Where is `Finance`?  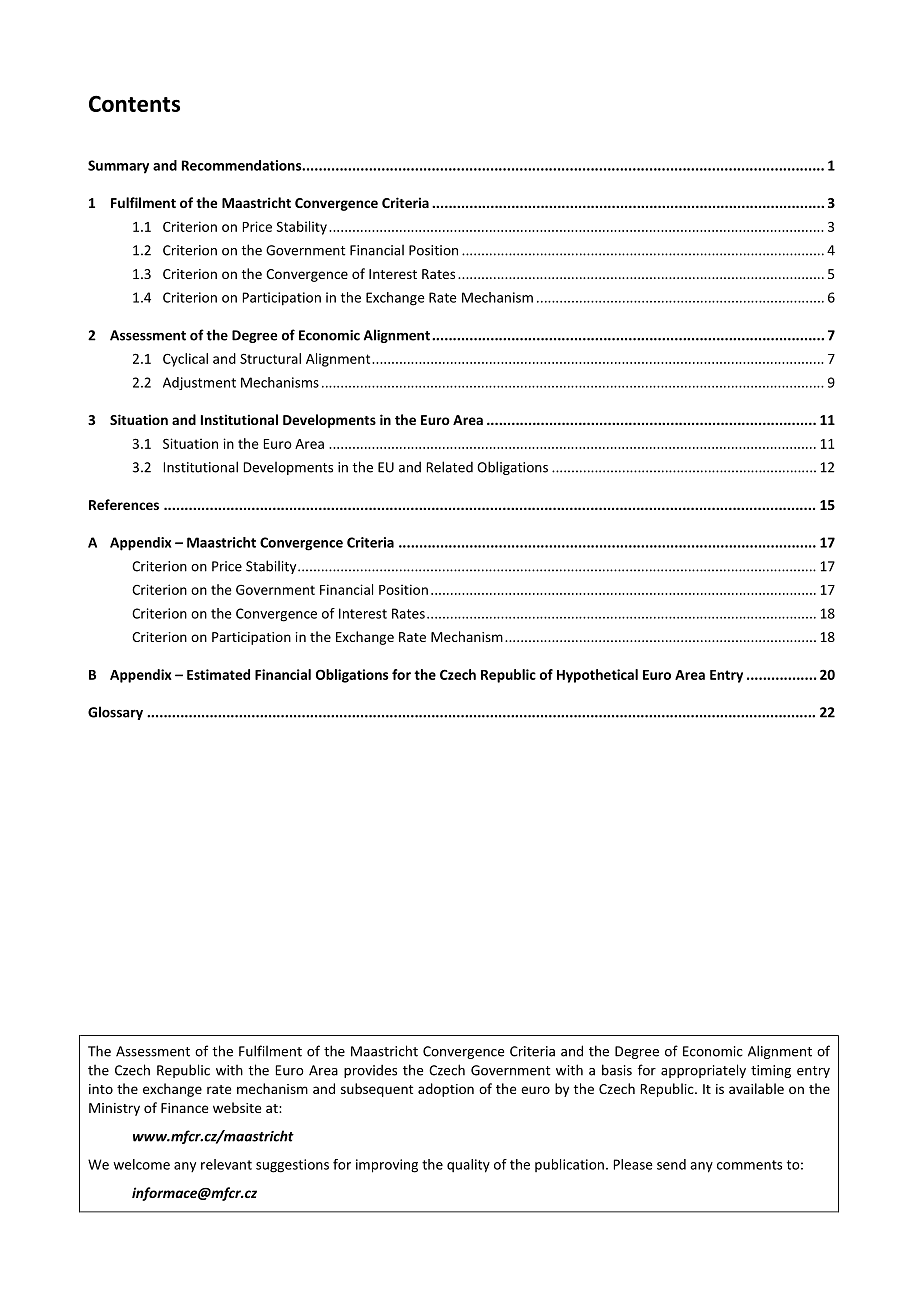 Finance is located at coordinates (184, 1108).
